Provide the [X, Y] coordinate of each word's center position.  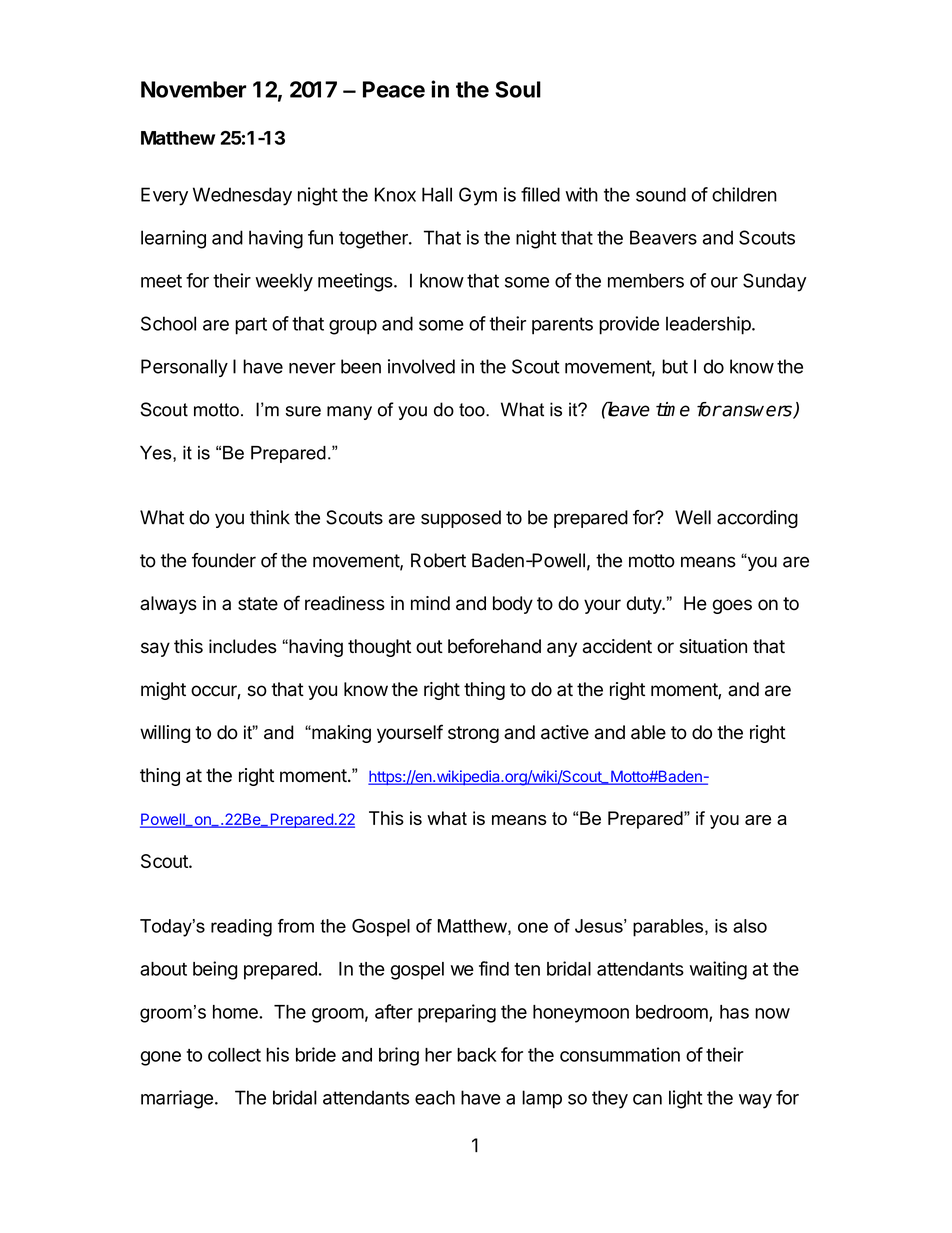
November [193, 89]
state [258, 604]
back [477, 1055]
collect [234, 1055]
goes [732, 606]
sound [661, 194]
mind [430, 603]
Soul [518, 89]
